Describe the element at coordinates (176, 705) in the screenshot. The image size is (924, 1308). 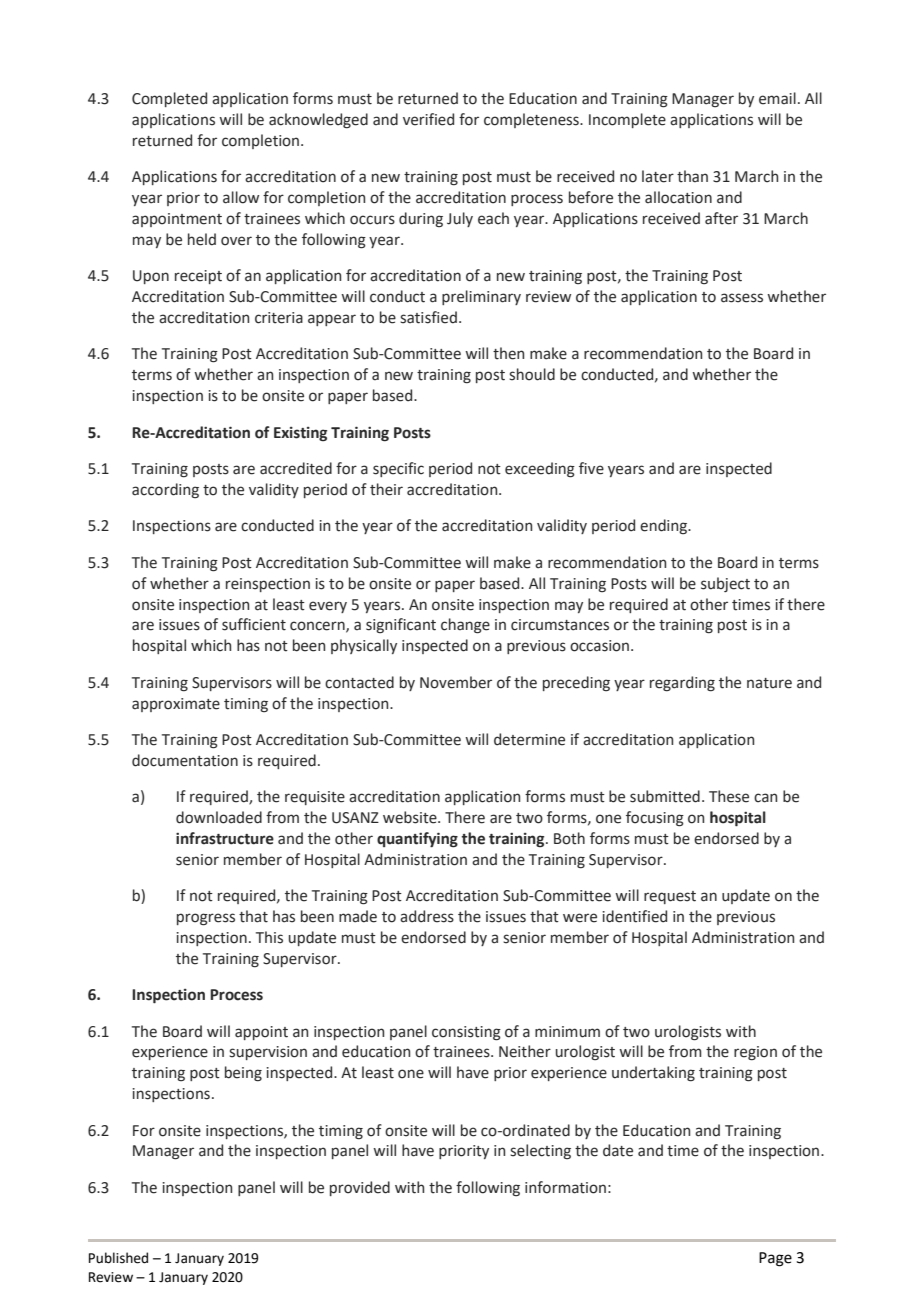
I see `approximate` at that location.
